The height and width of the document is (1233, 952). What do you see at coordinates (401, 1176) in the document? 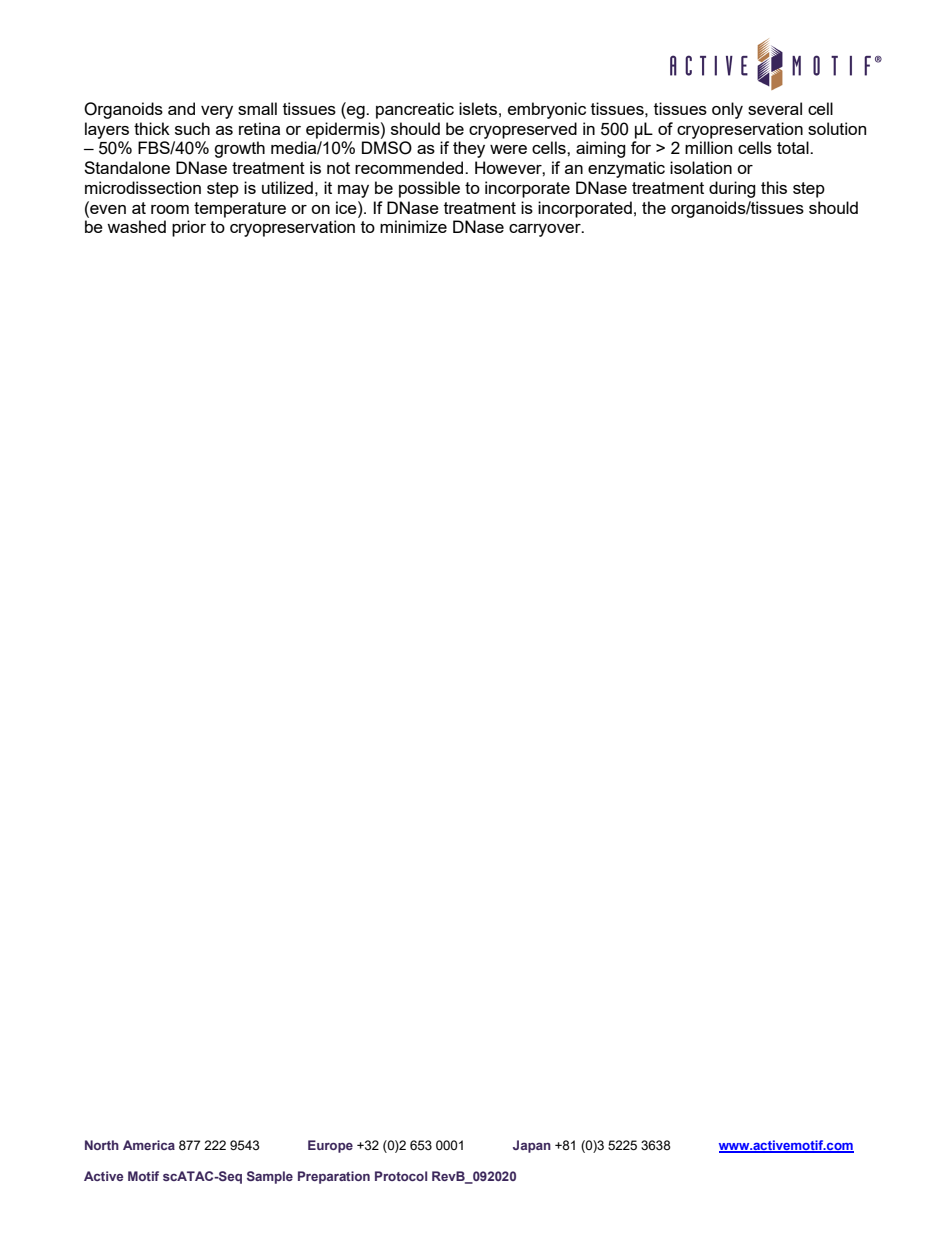
I see `Protocol` at bounding box center [401, 1176].
